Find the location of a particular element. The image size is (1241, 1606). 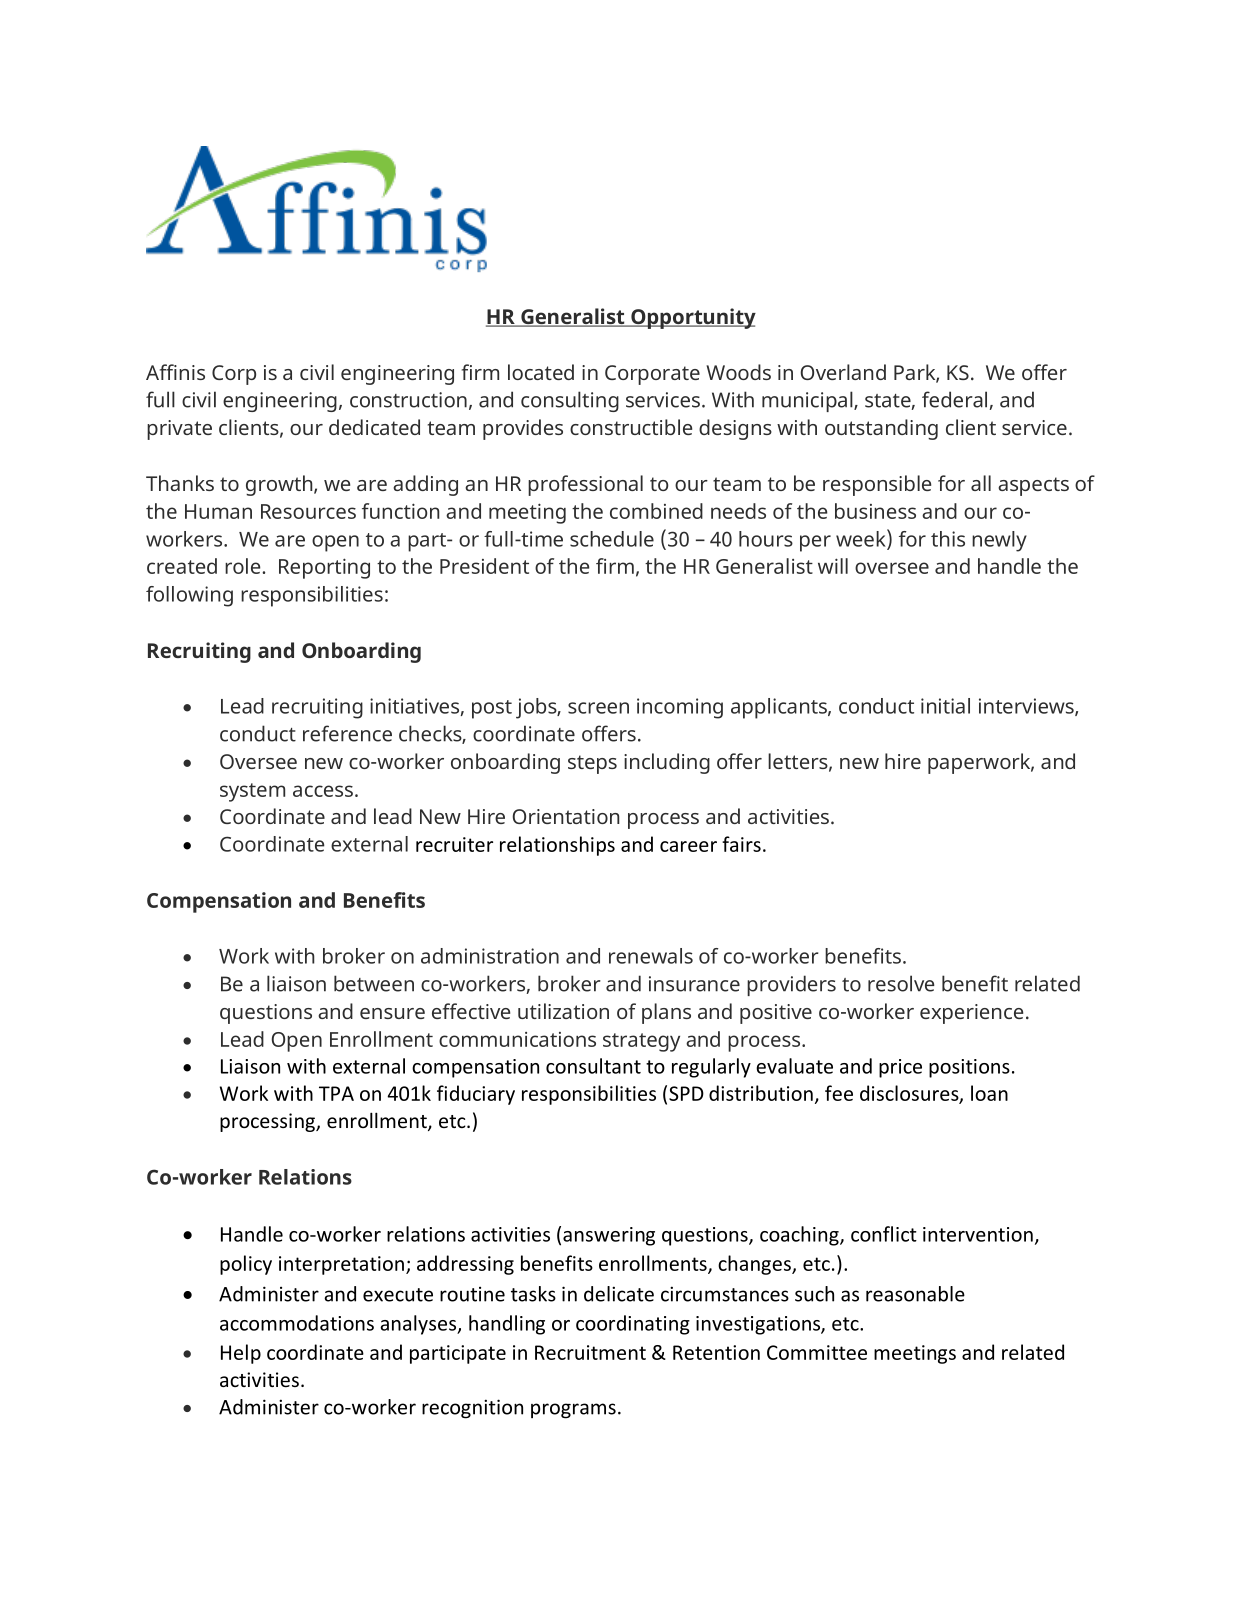

renewals is located at coordinates (651, 956).
